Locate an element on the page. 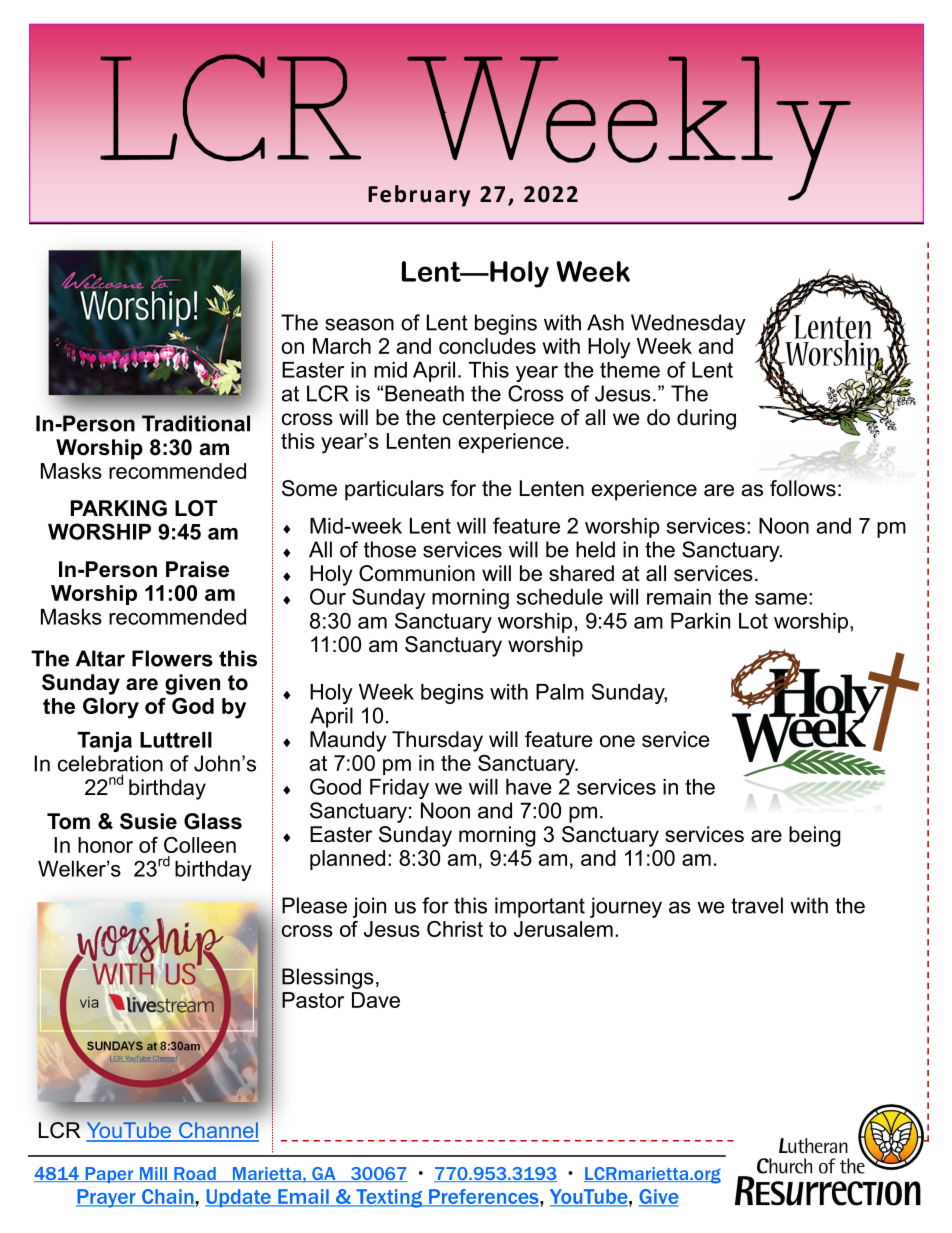 The width and height of the page is (952, 1233). one is located at coordinates (617, 741).
